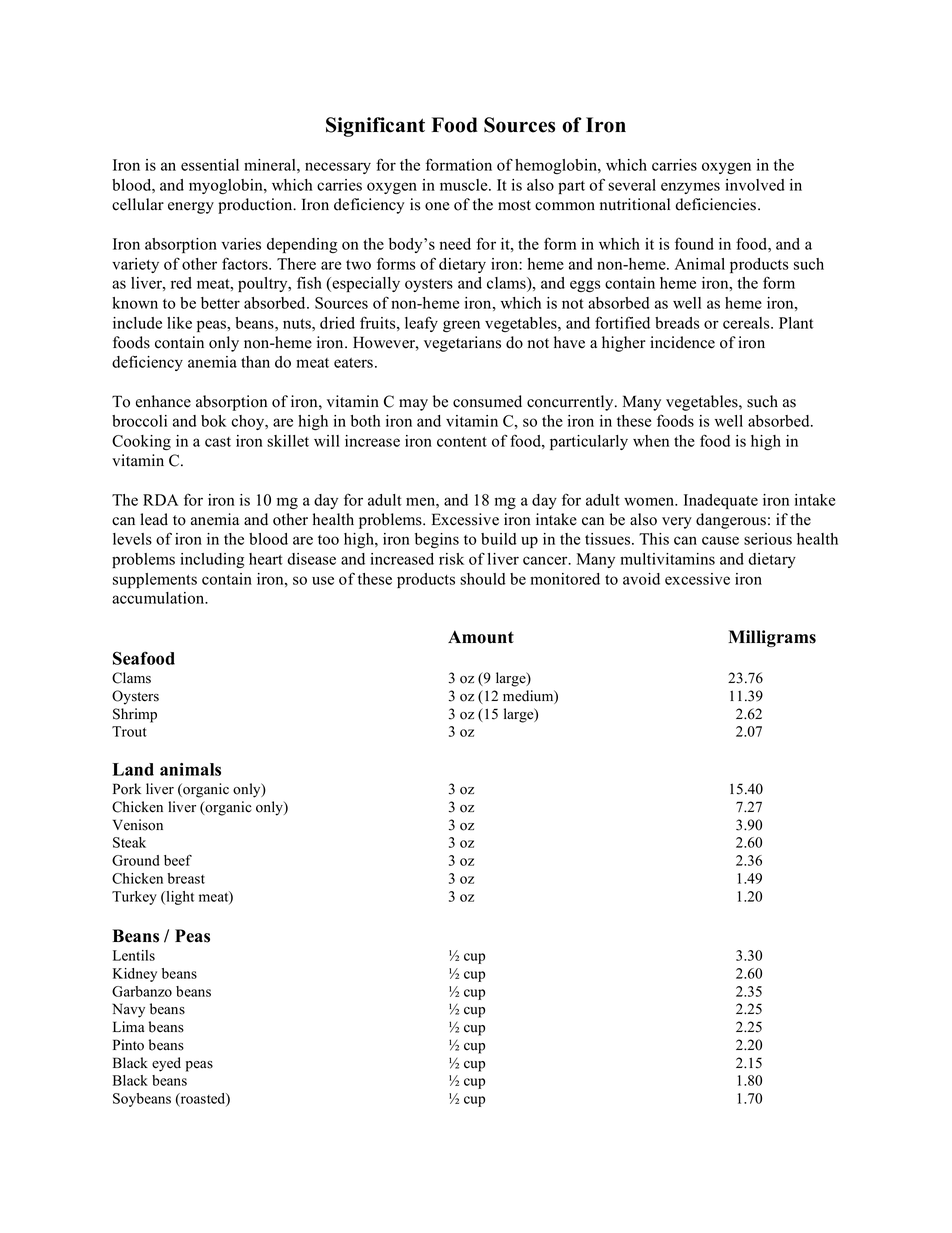 The image size is (952, 1233). What do you see at coordinates (481, 637) in the screenshot?
I see `Amount` at bounding box center [481, 637].
